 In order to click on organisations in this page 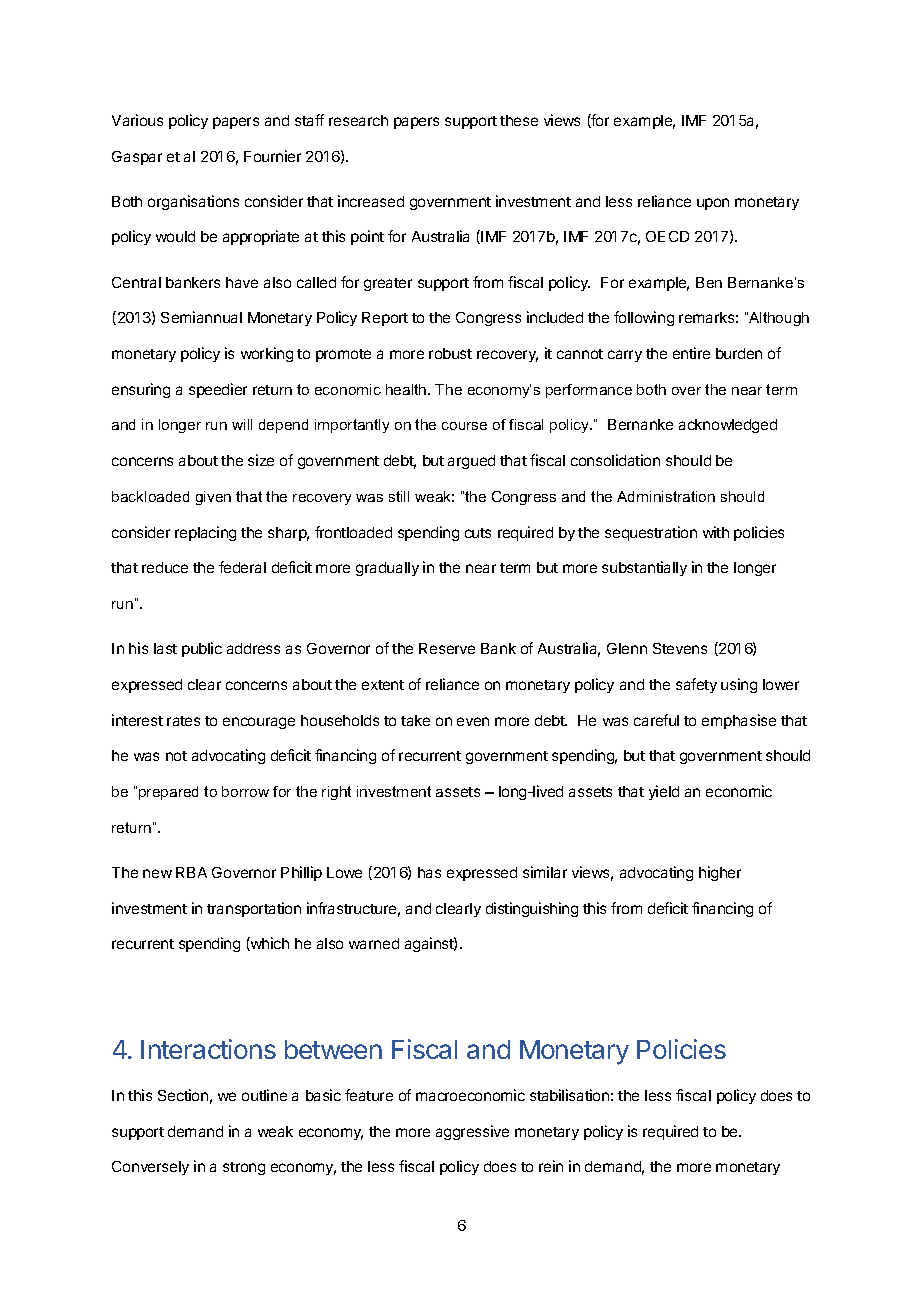, I will do `click(193, 202)`.
